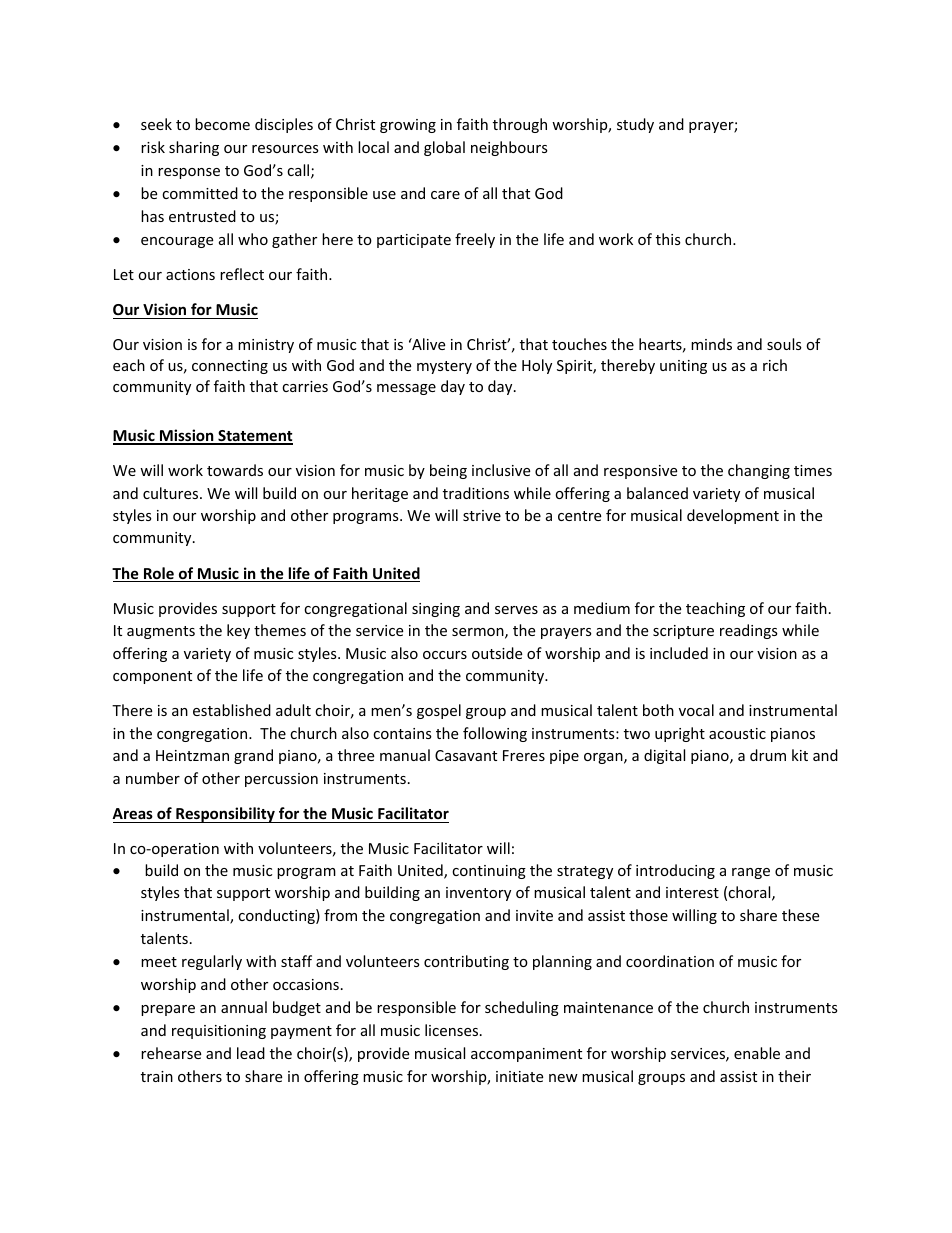  Describe the element at coordinates (238, 631) in the page. I see `key` at that location.
